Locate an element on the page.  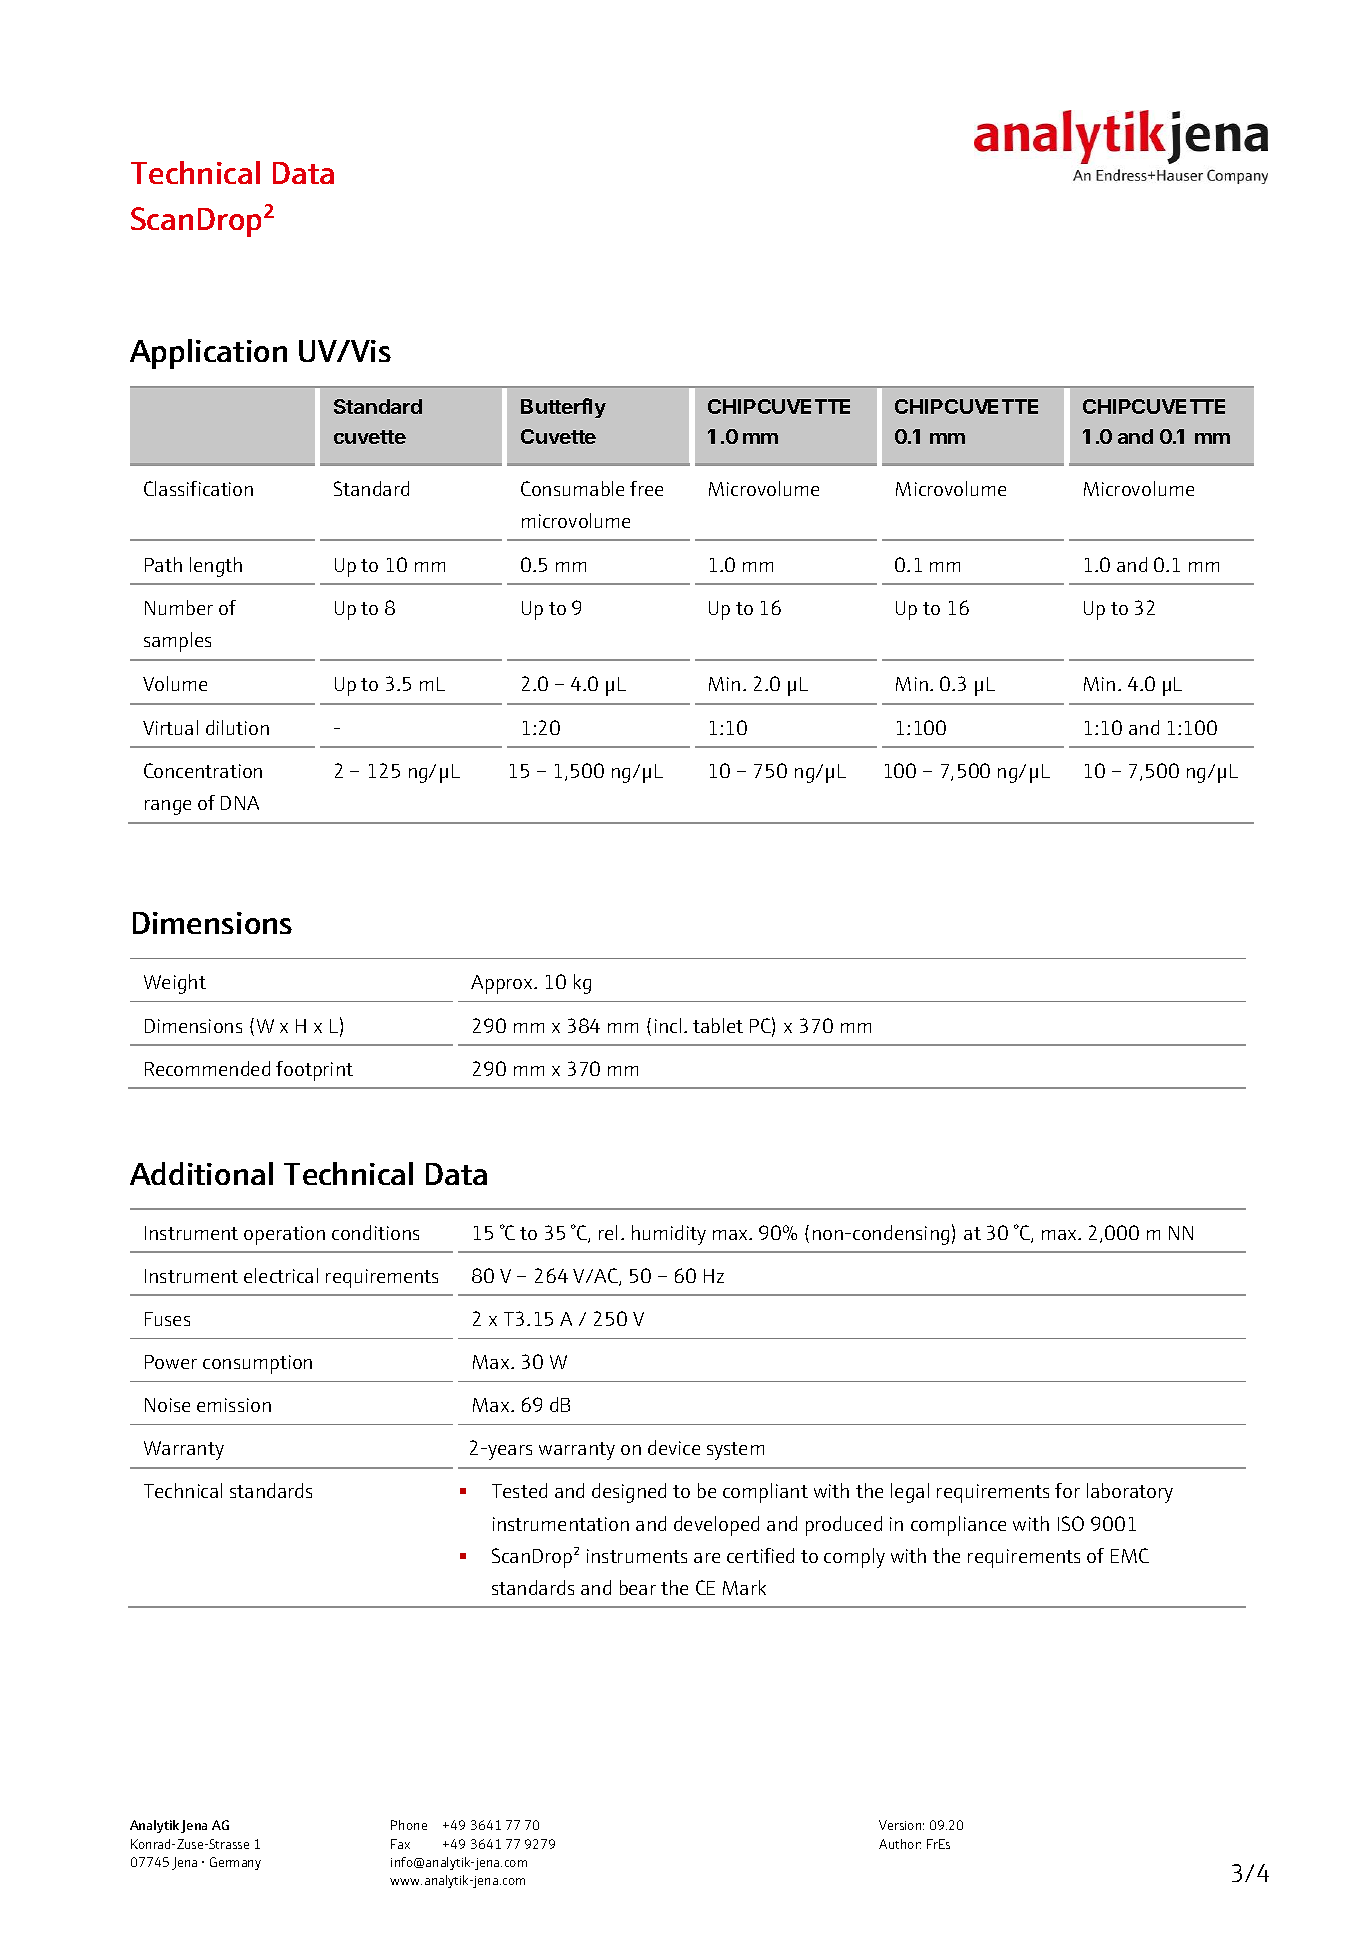
Phone is located at coordinates (409, 1825).
